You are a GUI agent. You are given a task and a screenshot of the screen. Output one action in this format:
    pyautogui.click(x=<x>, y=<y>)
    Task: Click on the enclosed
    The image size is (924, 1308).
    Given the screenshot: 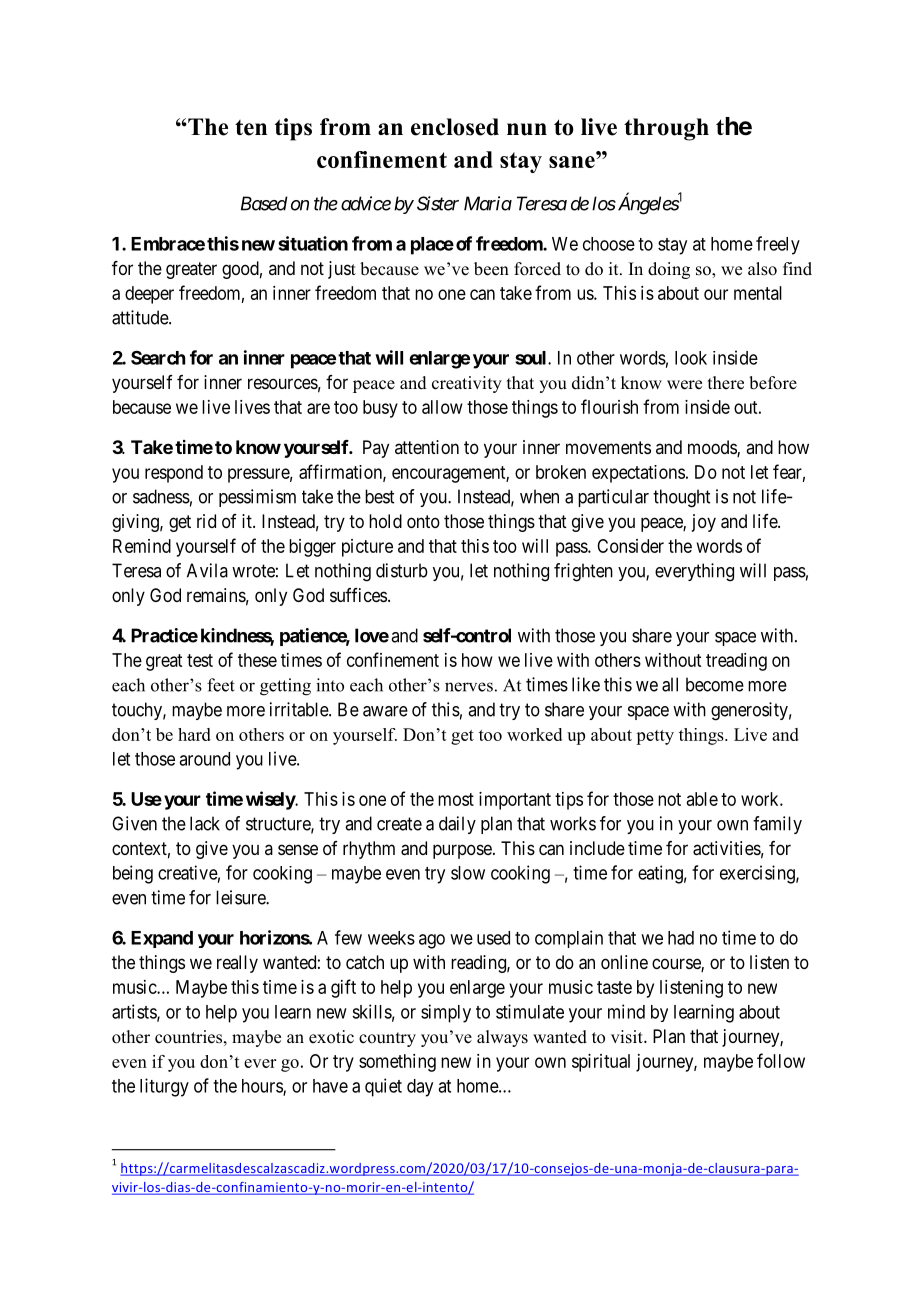 What is the action you would take?
    pyautogui.click(x=455, y=127)
